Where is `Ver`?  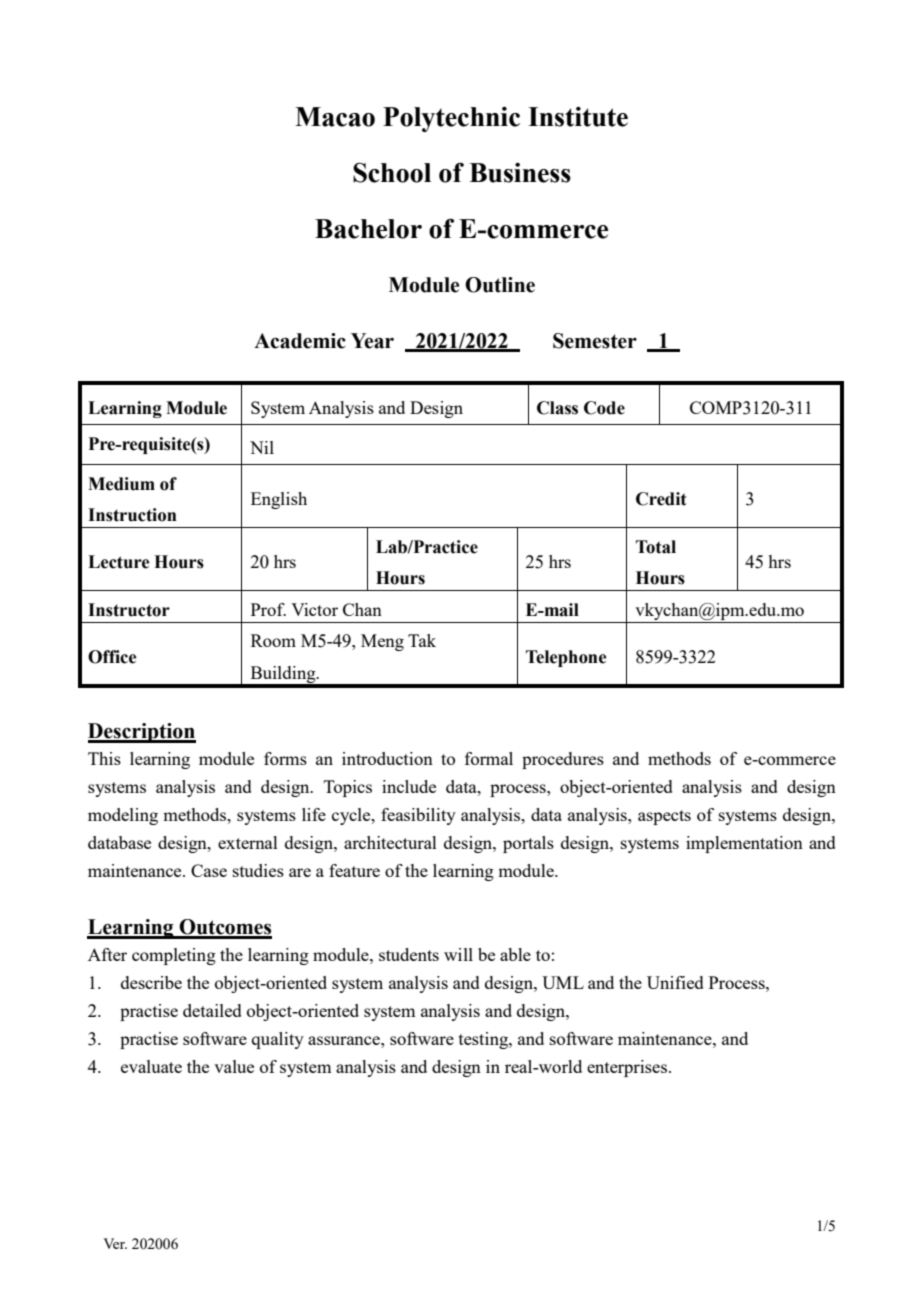
Ver is located at coordinates (115, 1243).
